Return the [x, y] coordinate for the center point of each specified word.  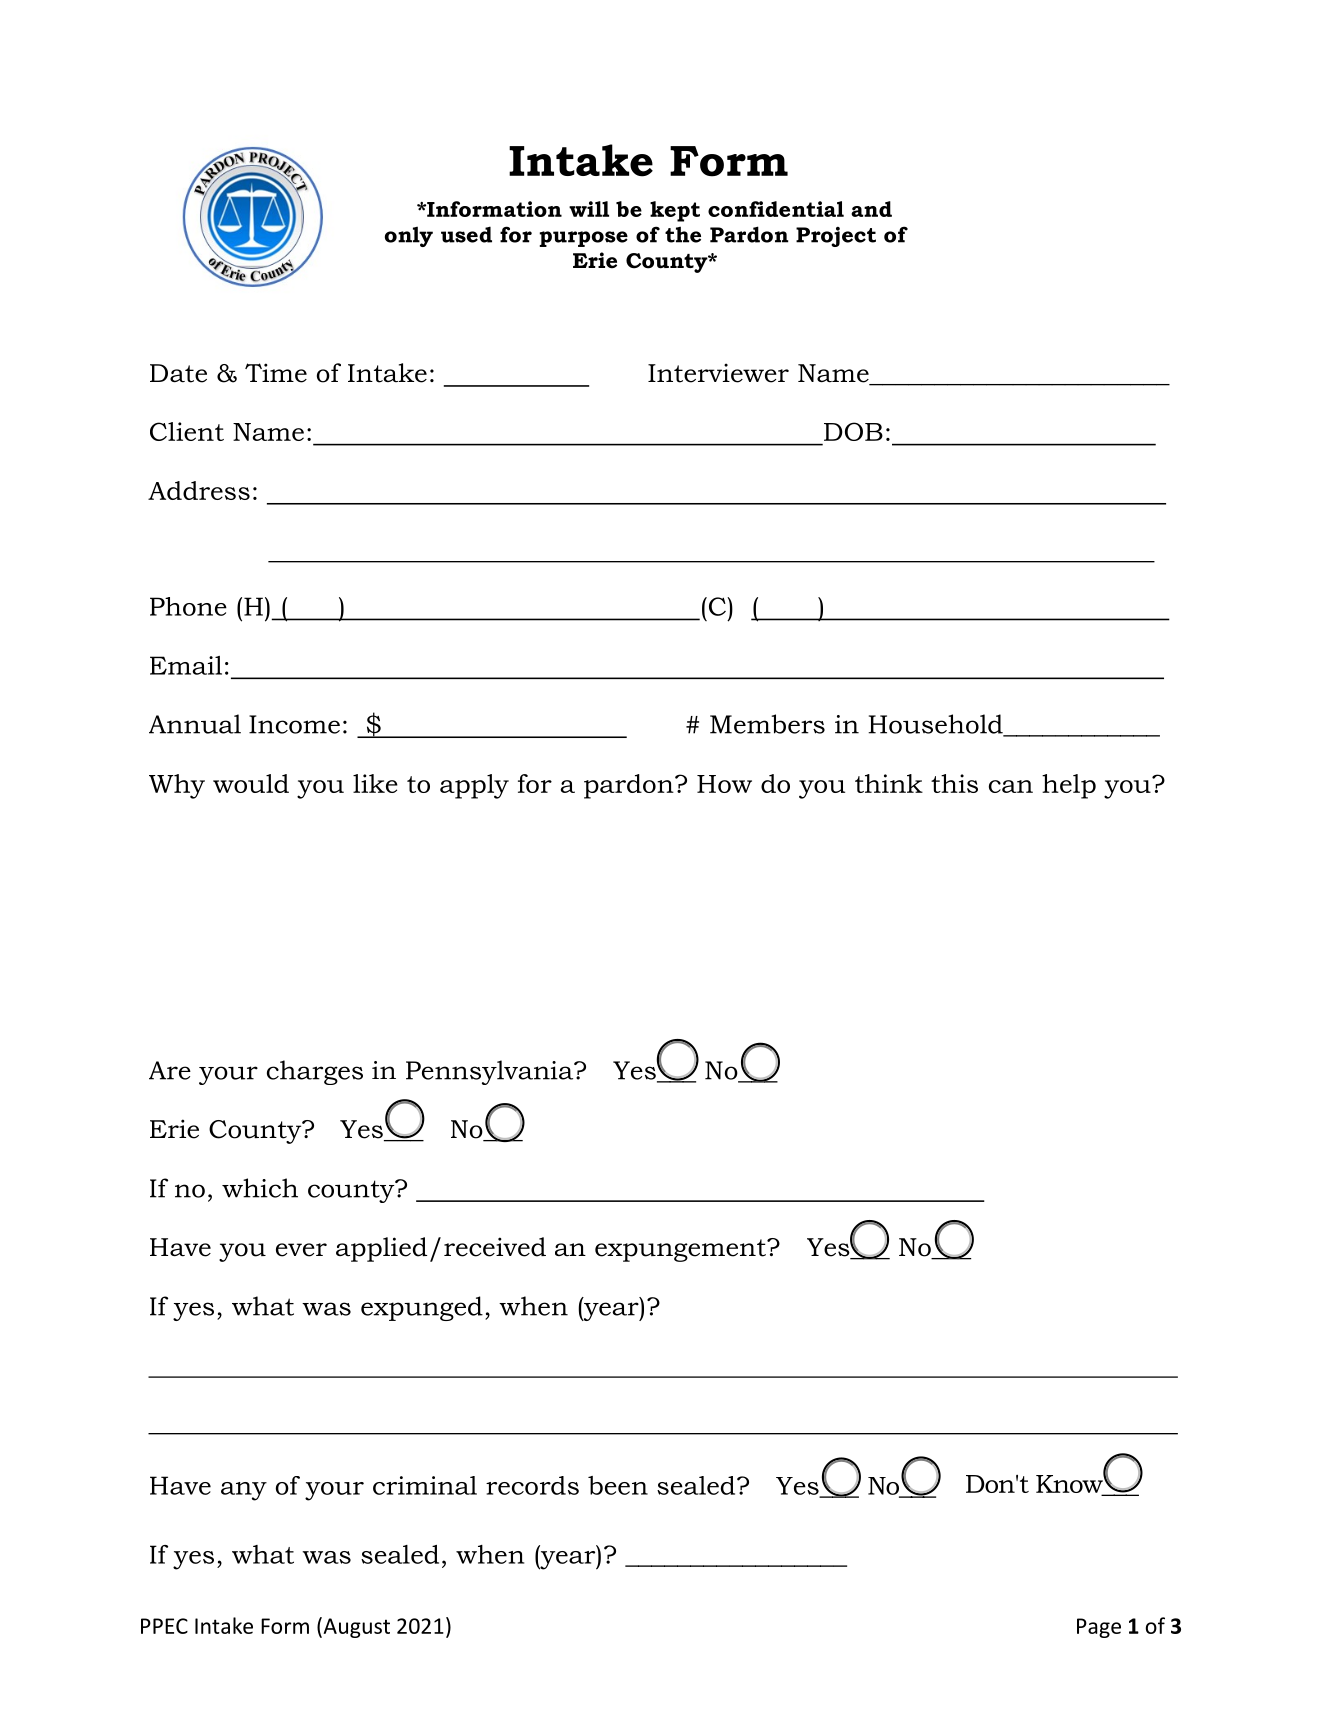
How [724, 784]
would [251, 783]
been [618, 1485]
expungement [681, 1250]
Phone [188, 606]
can [1011, 786]
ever [301, 1250]
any [244, 1491]
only [409, 236]
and [871, 209]
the [683, 234]
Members [767, 724]
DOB [853, 431]
